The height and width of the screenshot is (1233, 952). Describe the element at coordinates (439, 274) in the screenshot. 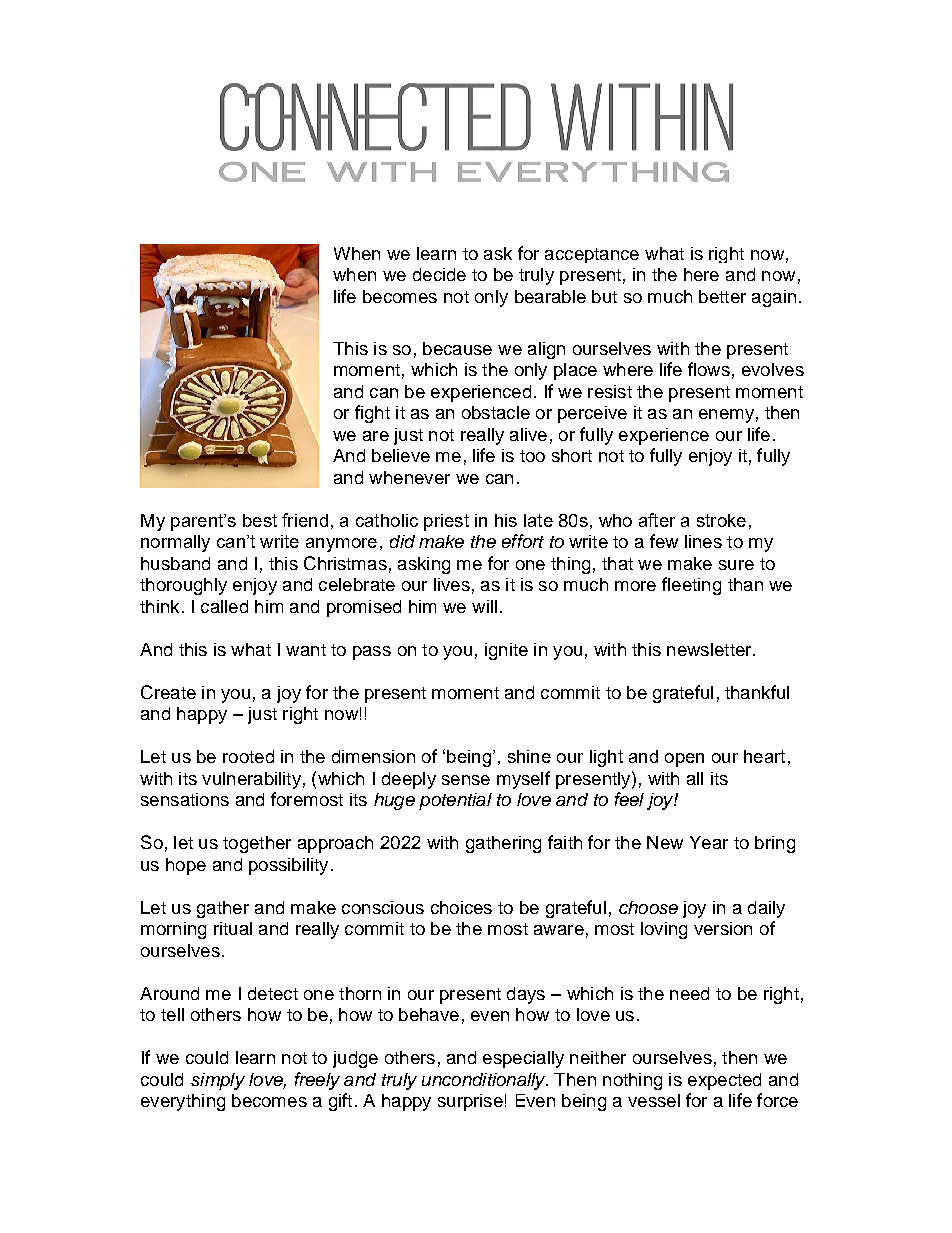

I see `decide` at that location.
